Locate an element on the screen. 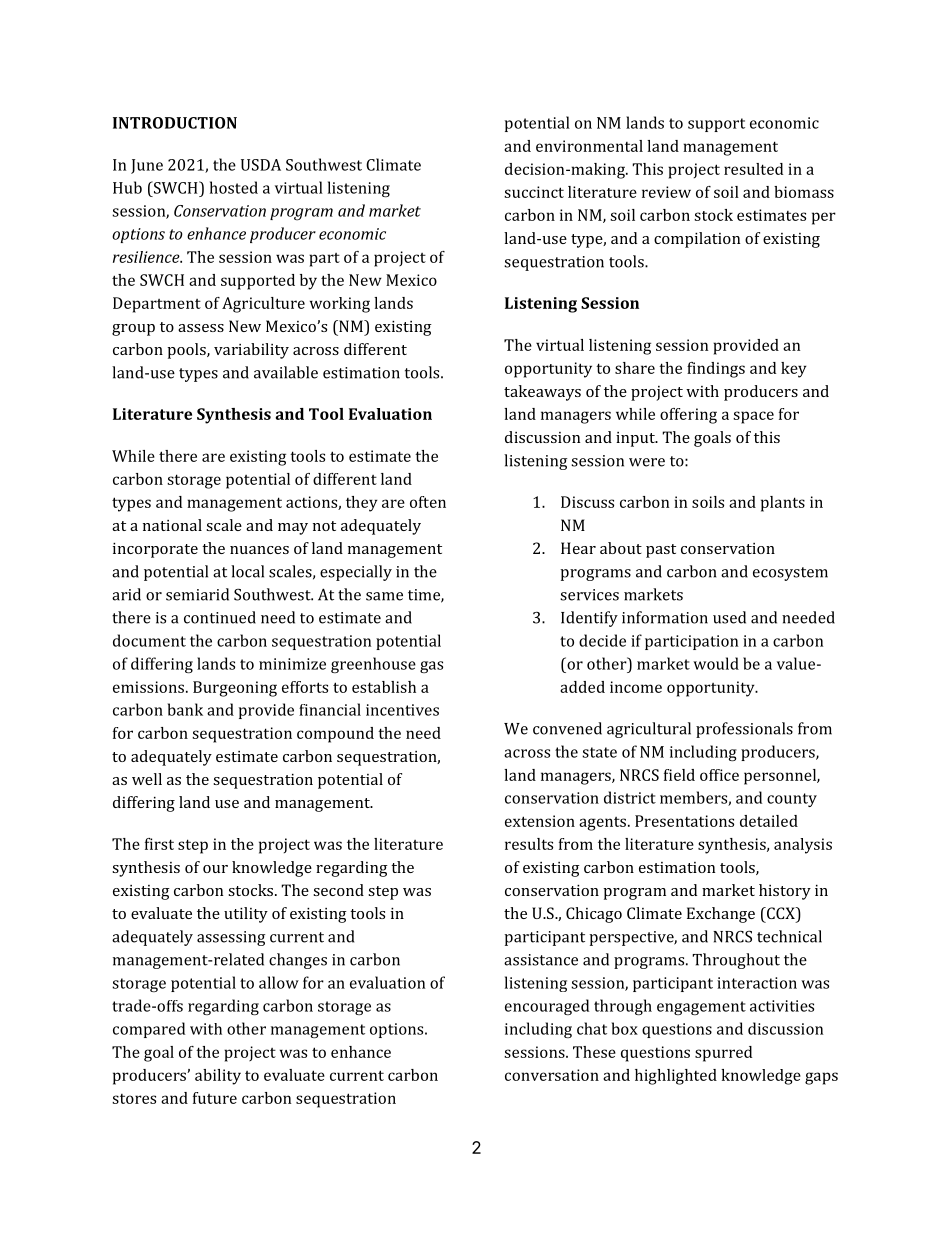  USDA is located at coordinates (261, 165).
